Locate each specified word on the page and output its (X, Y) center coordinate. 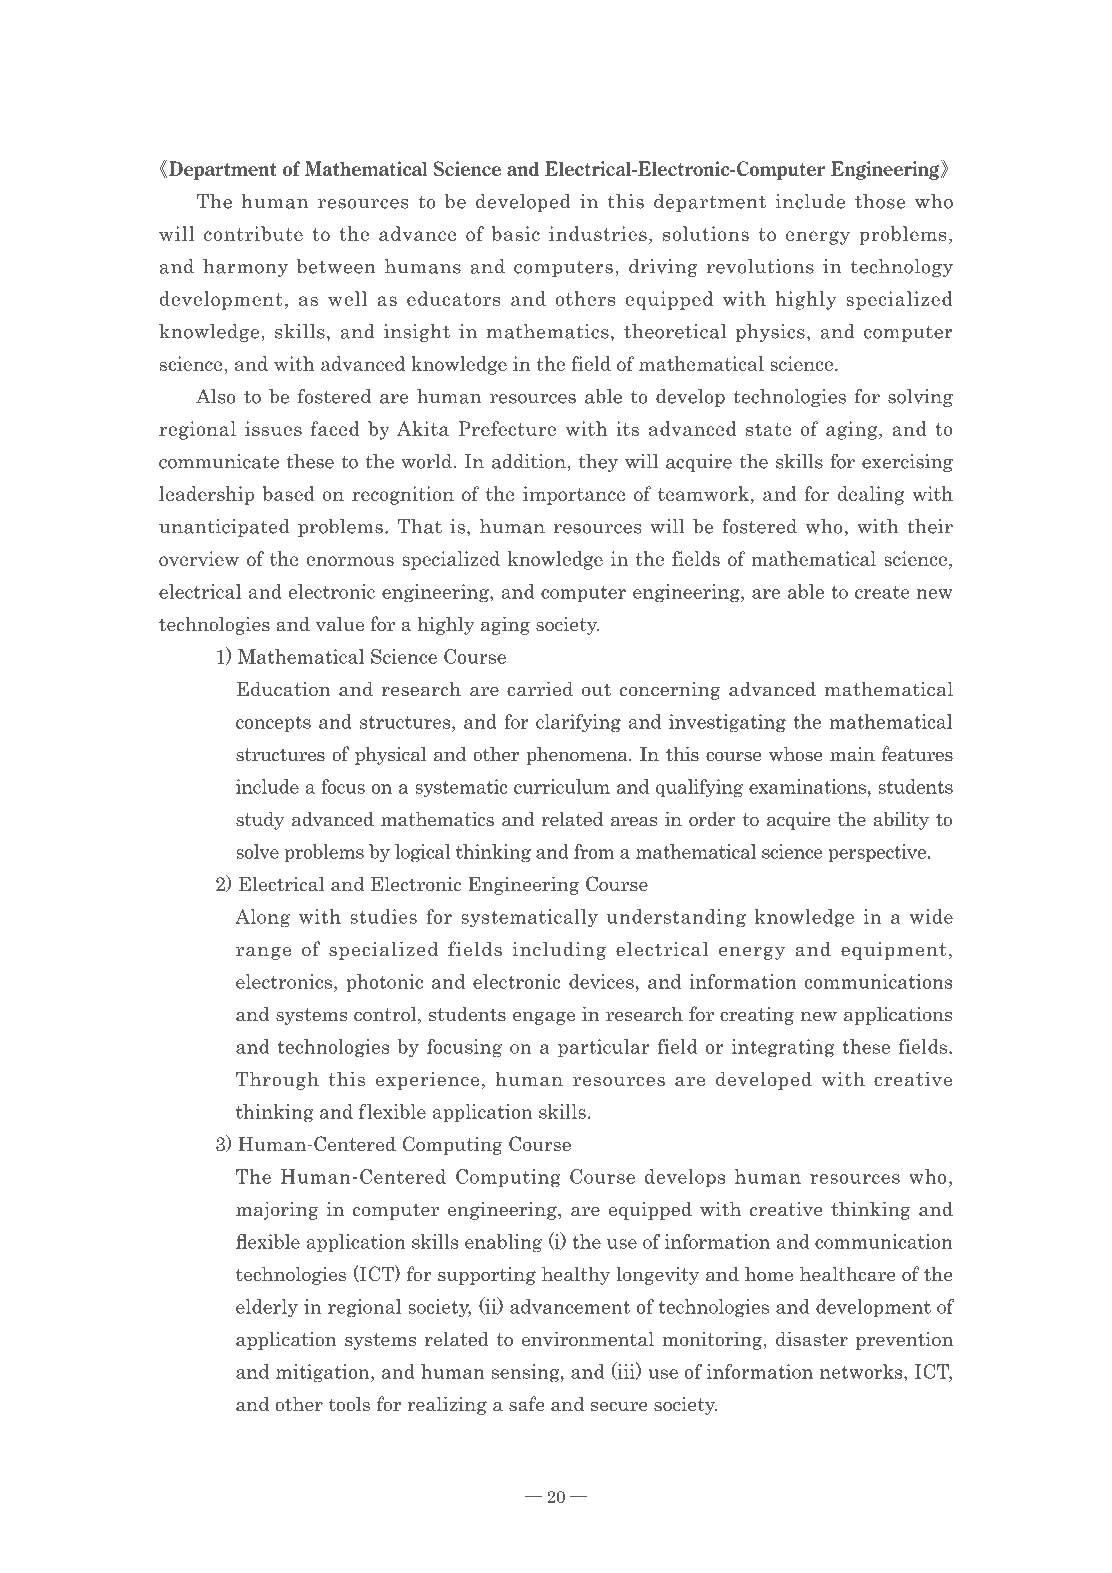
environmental (588, 1339)
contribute (253, 233)
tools (349, 1404)
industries (598, 233)
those (880, 201)
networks (862, 1371)
